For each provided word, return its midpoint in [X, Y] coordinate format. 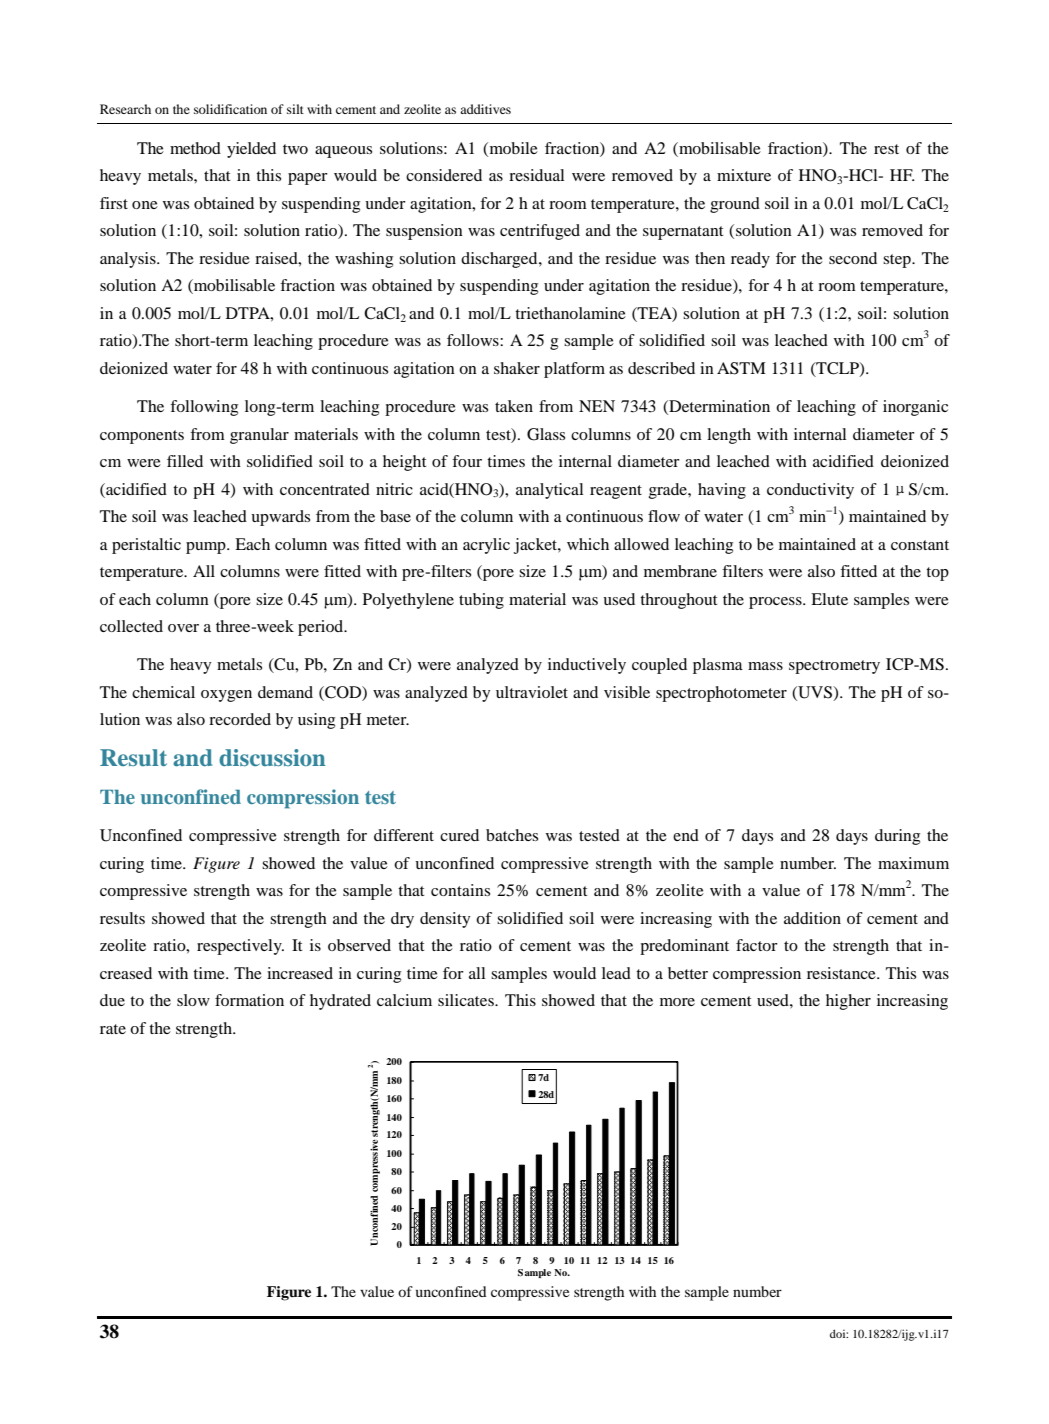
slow [193, 1000]
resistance [842, 973]
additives [485, 109]
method [195, 148]
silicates [467, 1000]
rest [886, 149]
